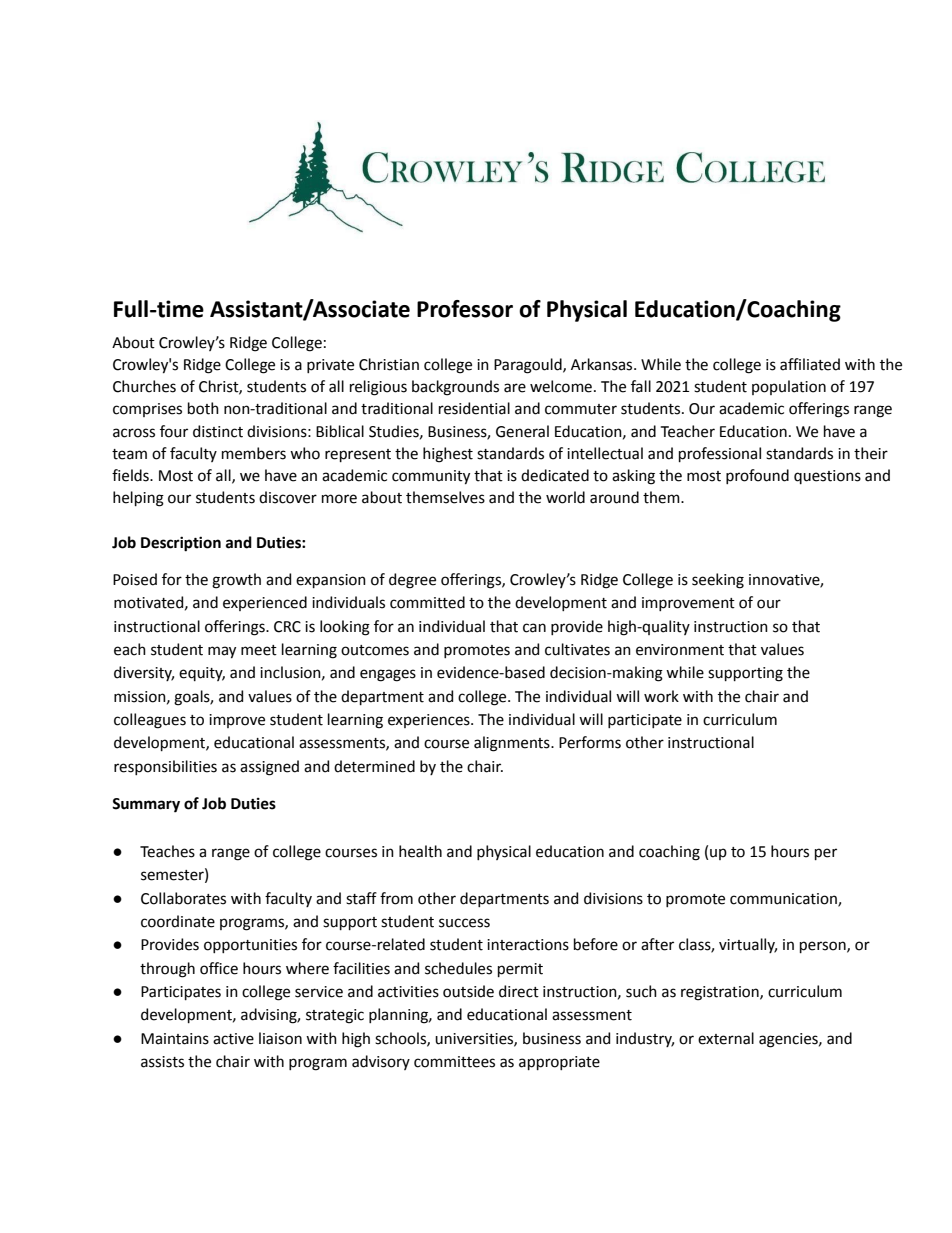 The image size is (952, 1233). Describe the element at coordinates (810, 364) in the image. I see `affiliated` at that location.
